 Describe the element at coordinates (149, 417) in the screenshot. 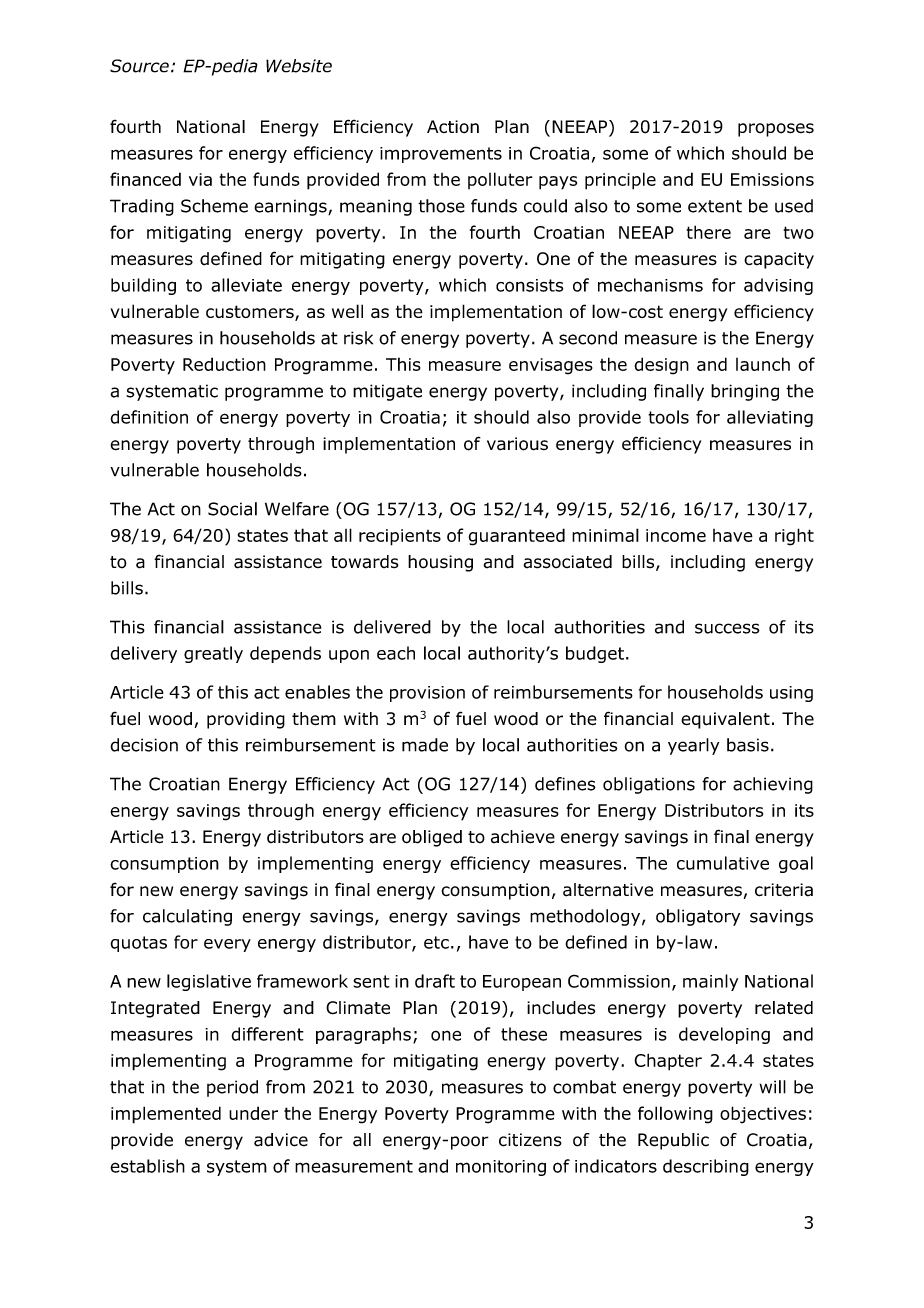

I see `definition` at that location.
